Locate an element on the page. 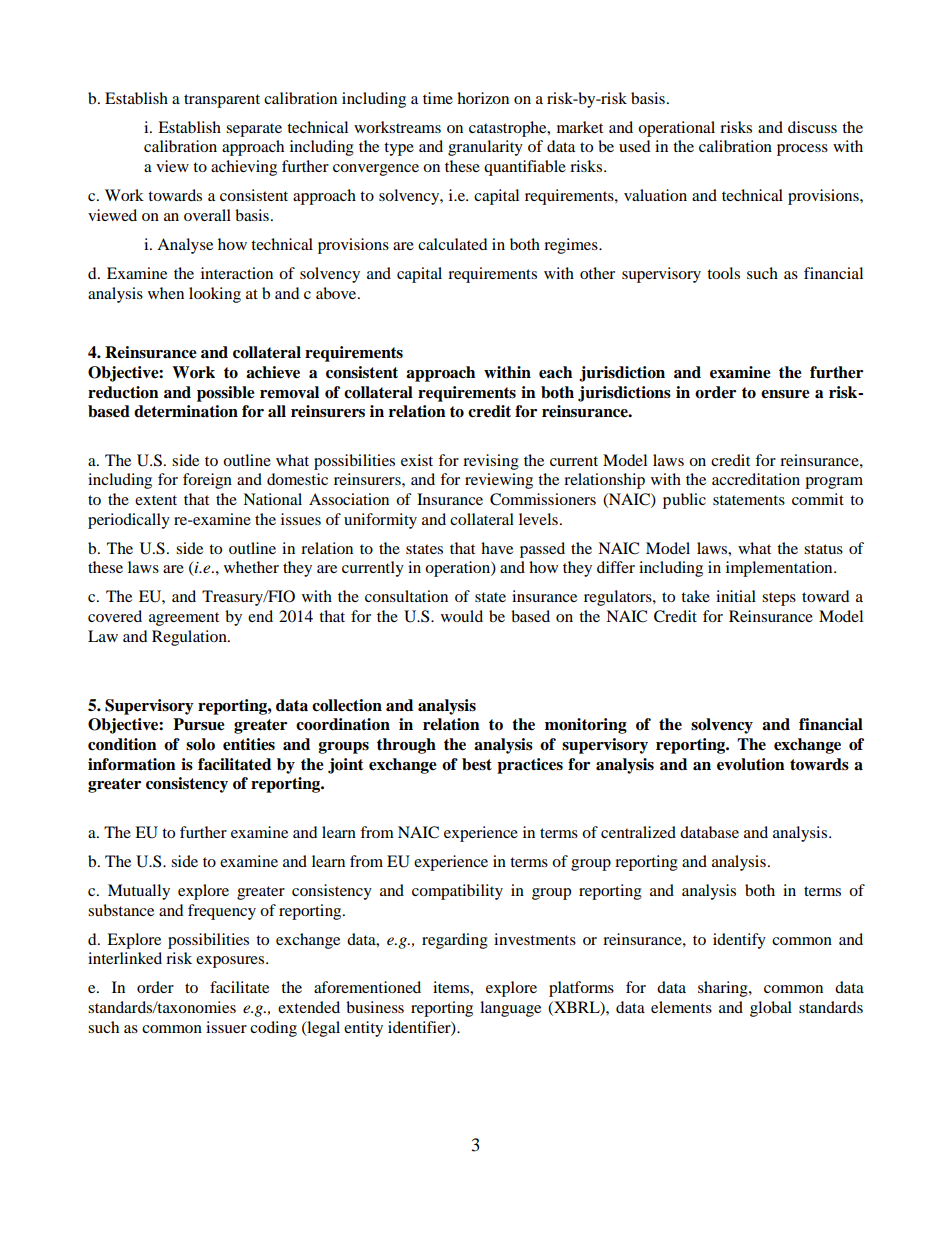 The image size is (952, 1233). issuer is located at coordinates (226, 1027).
